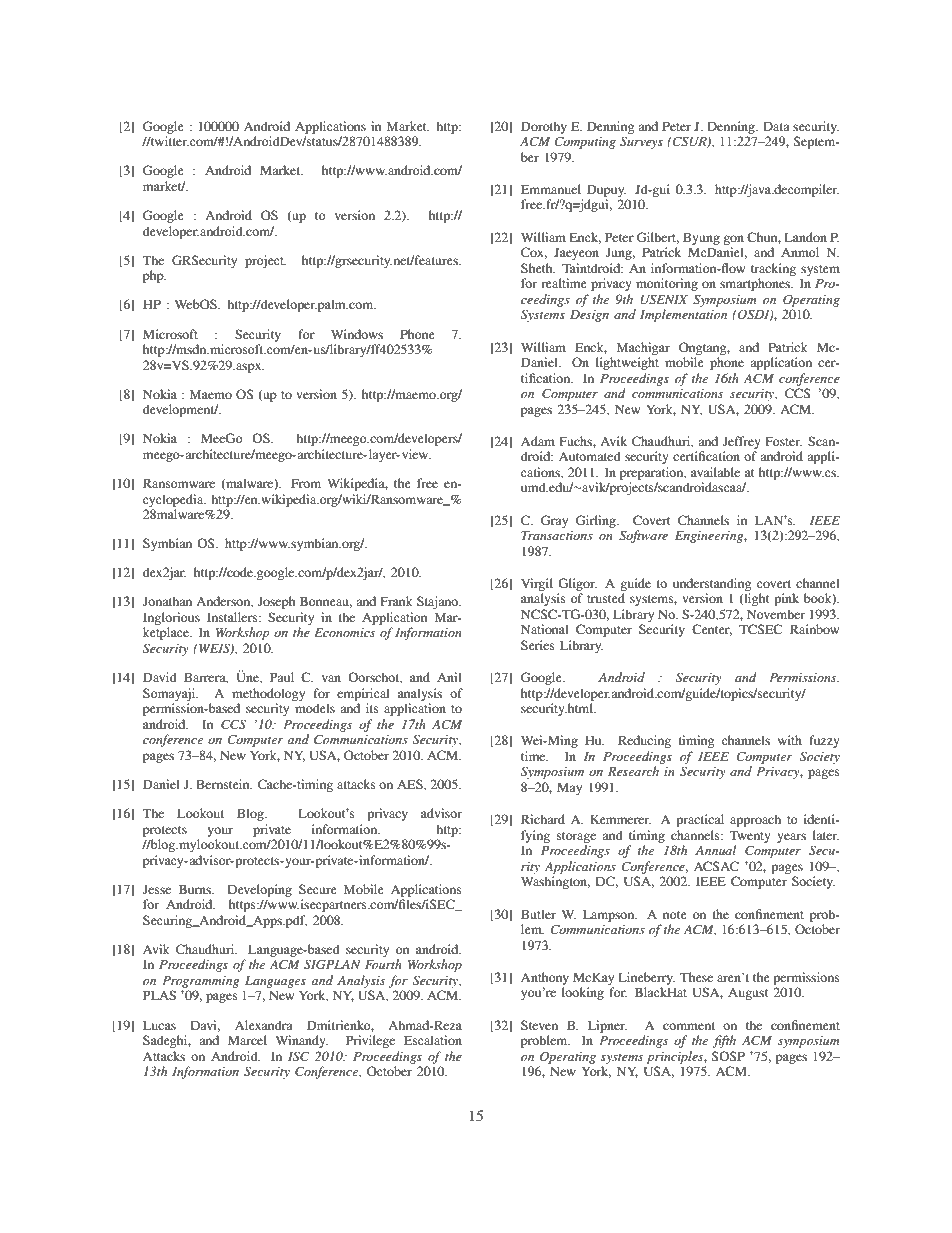 This screenshot has height=1233, width=952. Describe the element at coordinates (449, 677) in the screenshot. I see `Anil` at that location.
